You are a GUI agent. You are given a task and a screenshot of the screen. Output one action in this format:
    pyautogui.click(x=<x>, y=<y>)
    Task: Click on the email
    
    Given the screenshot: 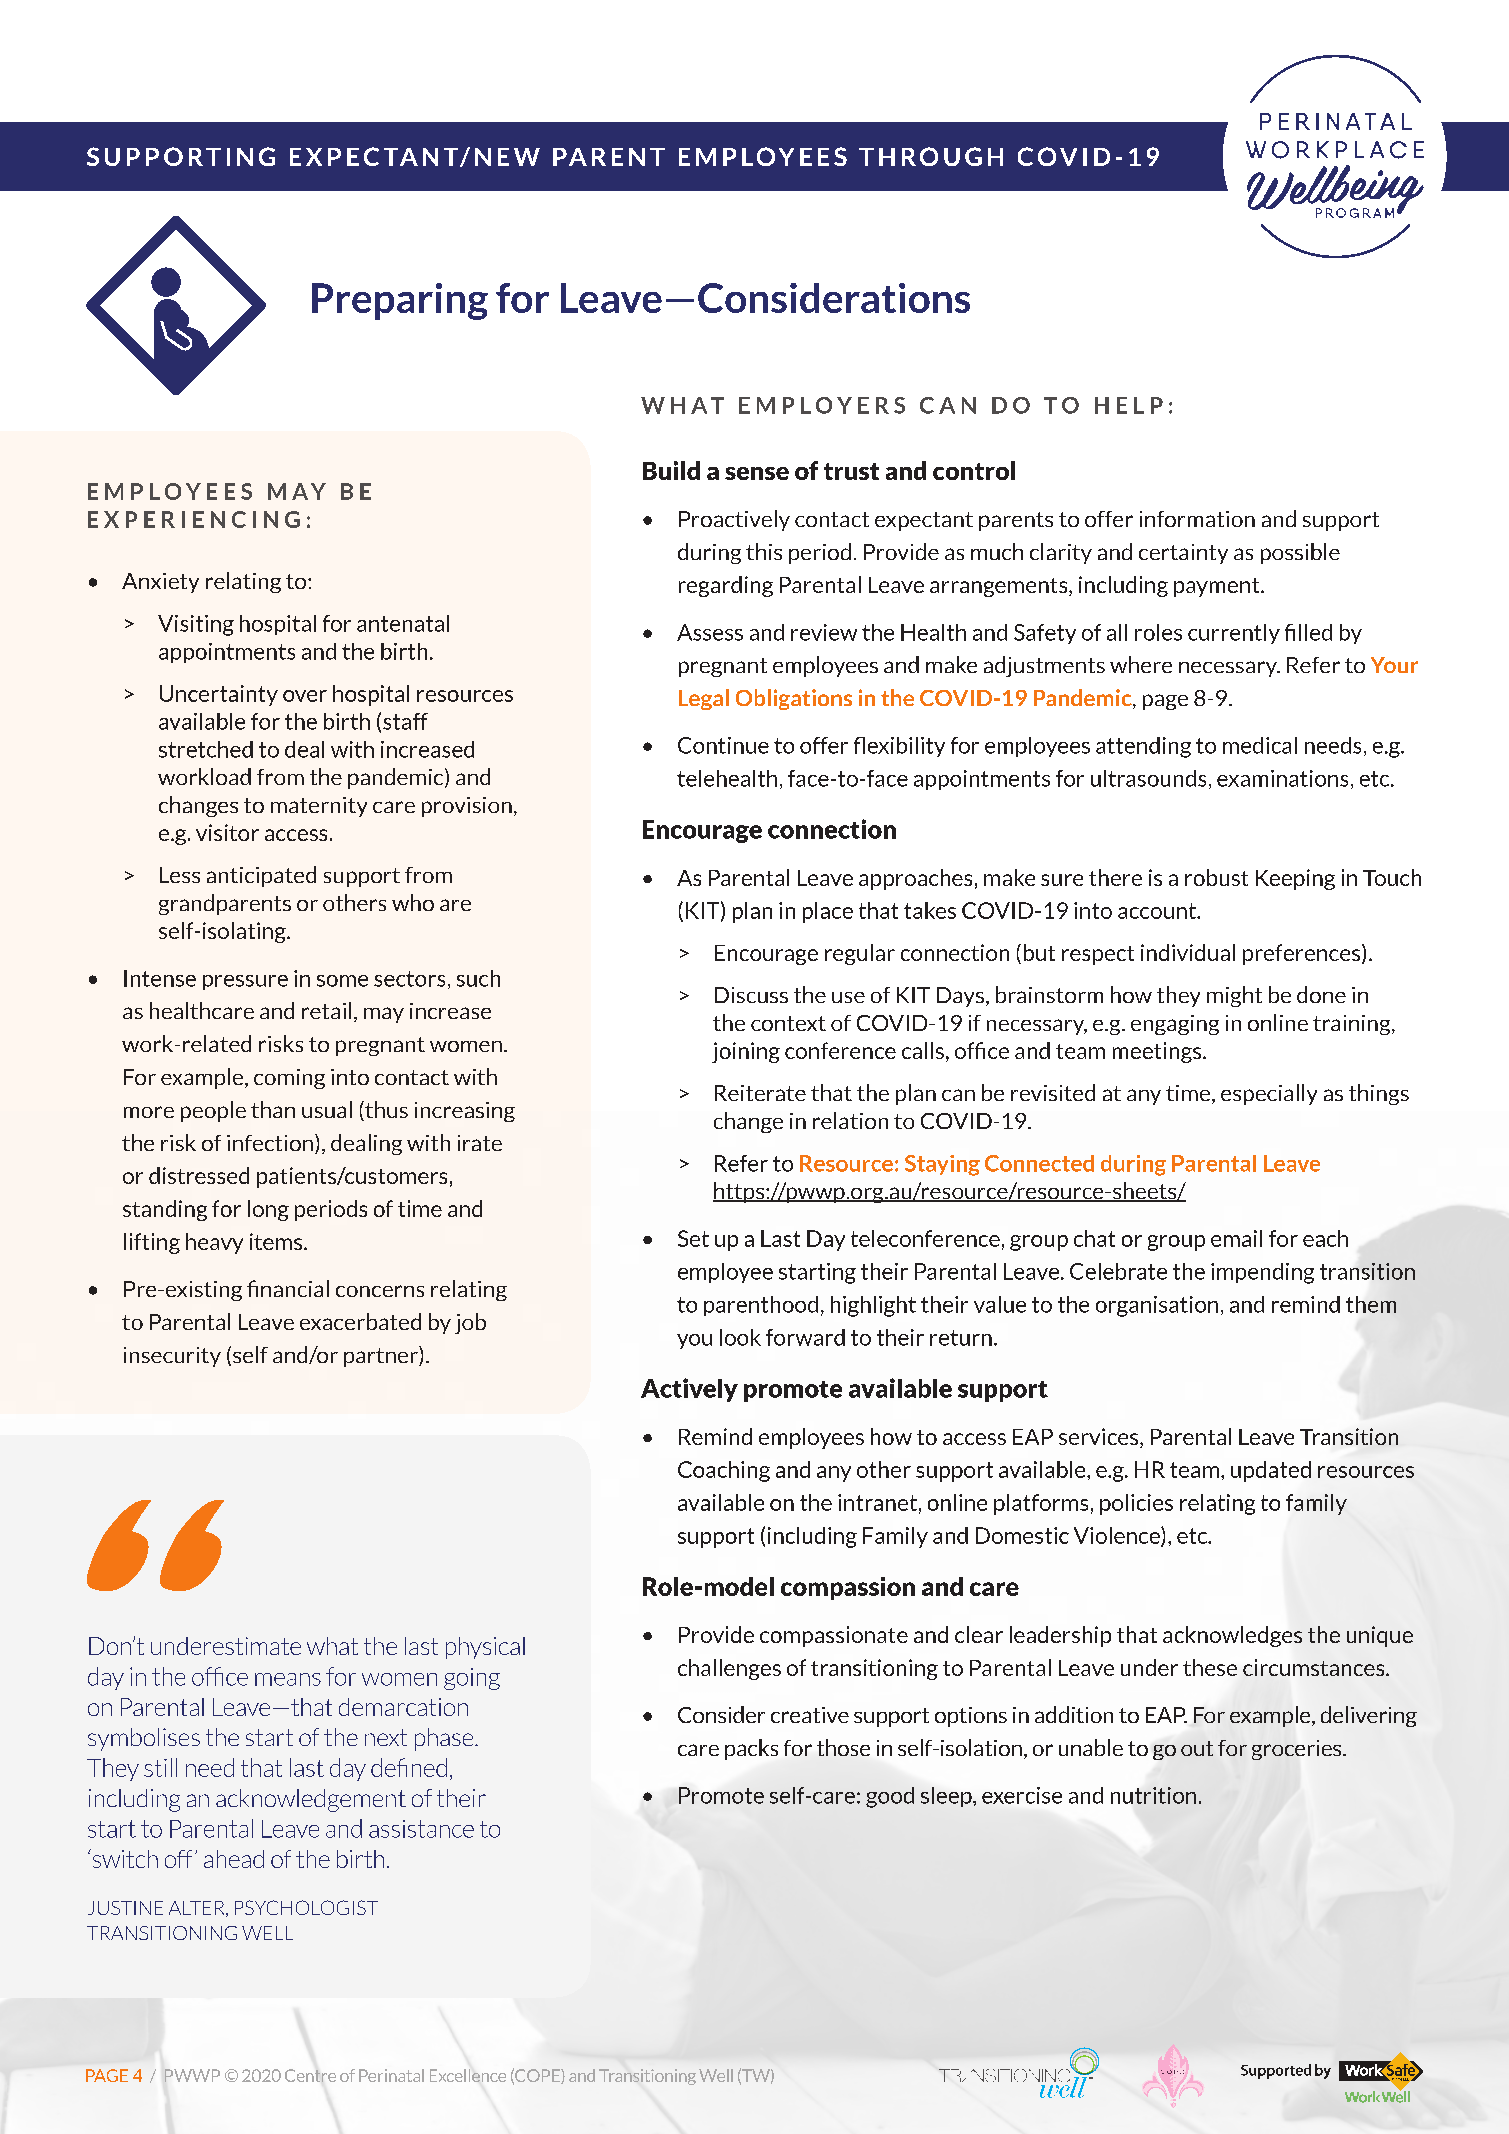 What is the action you would take?
    pyautogui.click(x=1236, y=1238)
